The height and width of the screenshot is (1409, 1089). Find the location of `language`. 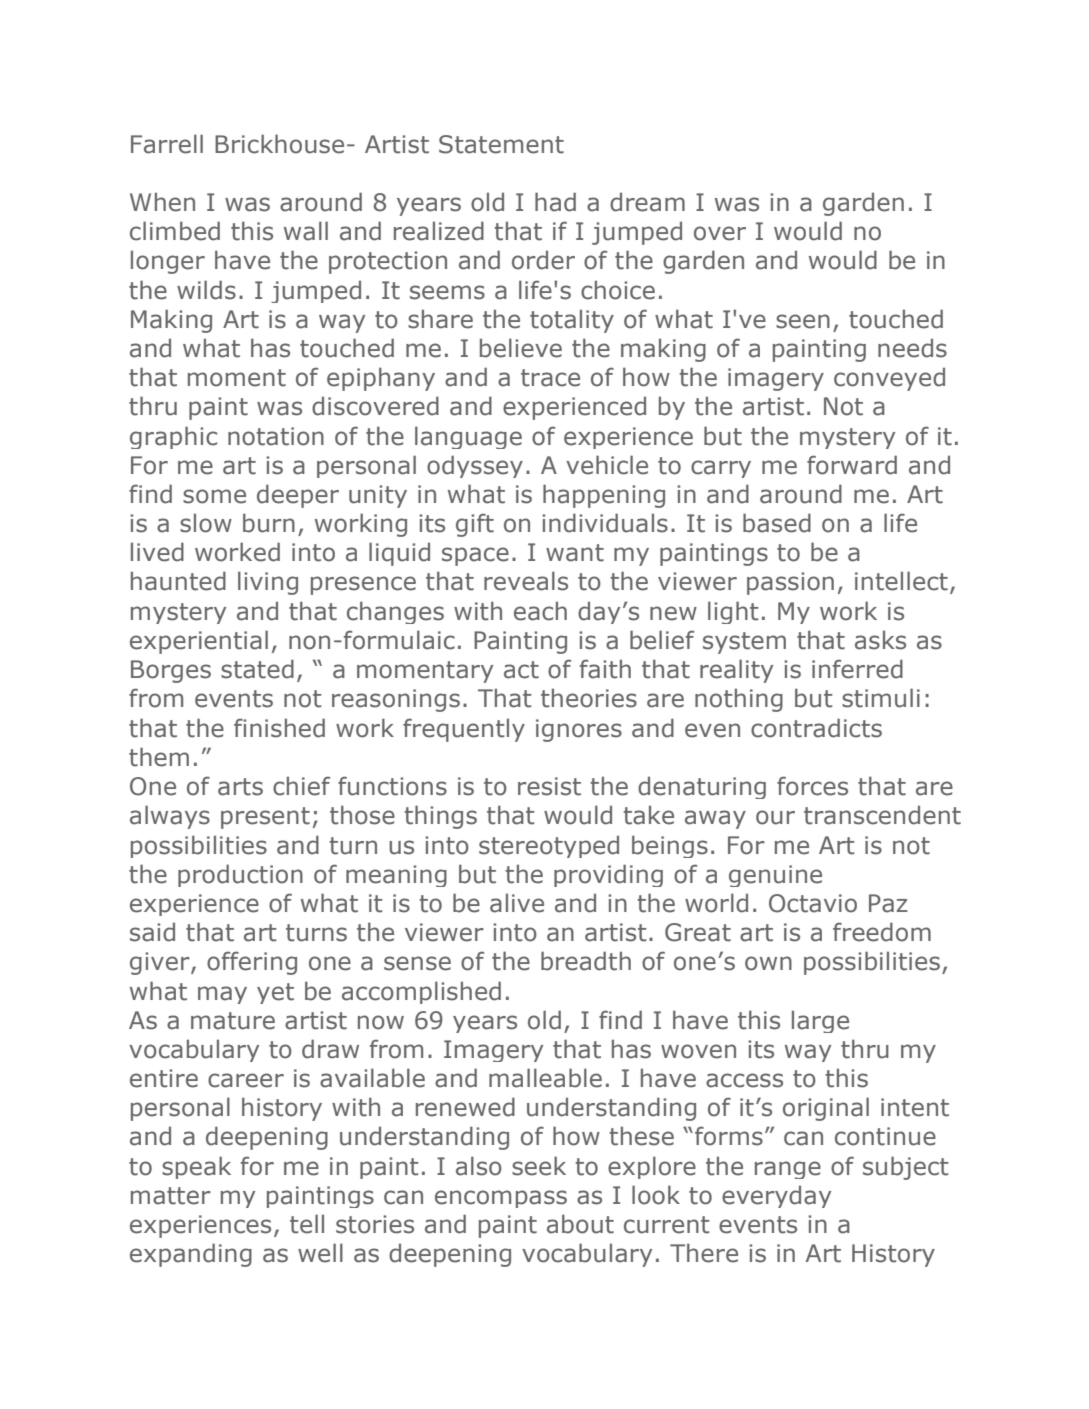

language is located at coordinates (468, 437).
